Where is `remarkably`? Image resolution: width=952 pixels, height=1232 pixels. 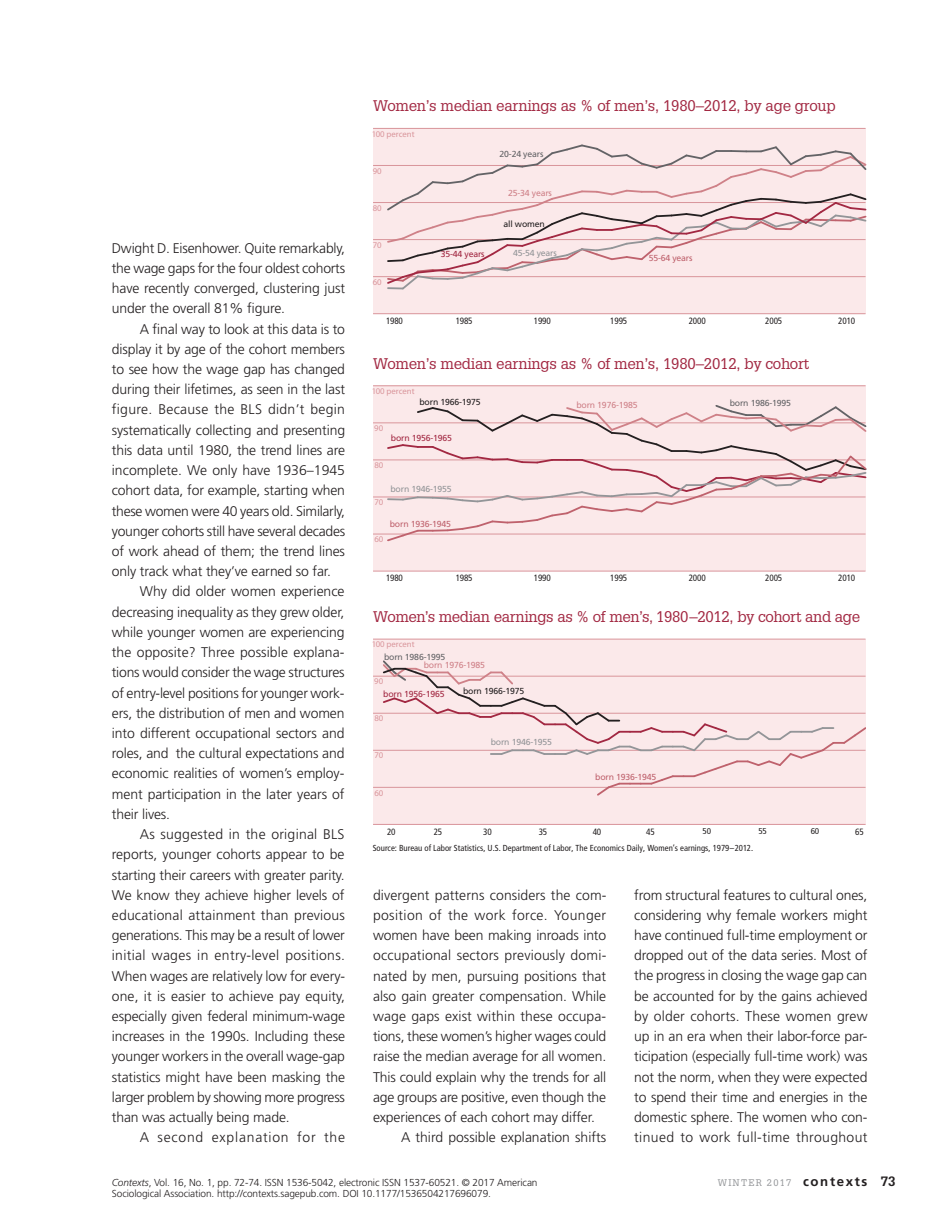 remarkably is located at coordinates (311, 249).
